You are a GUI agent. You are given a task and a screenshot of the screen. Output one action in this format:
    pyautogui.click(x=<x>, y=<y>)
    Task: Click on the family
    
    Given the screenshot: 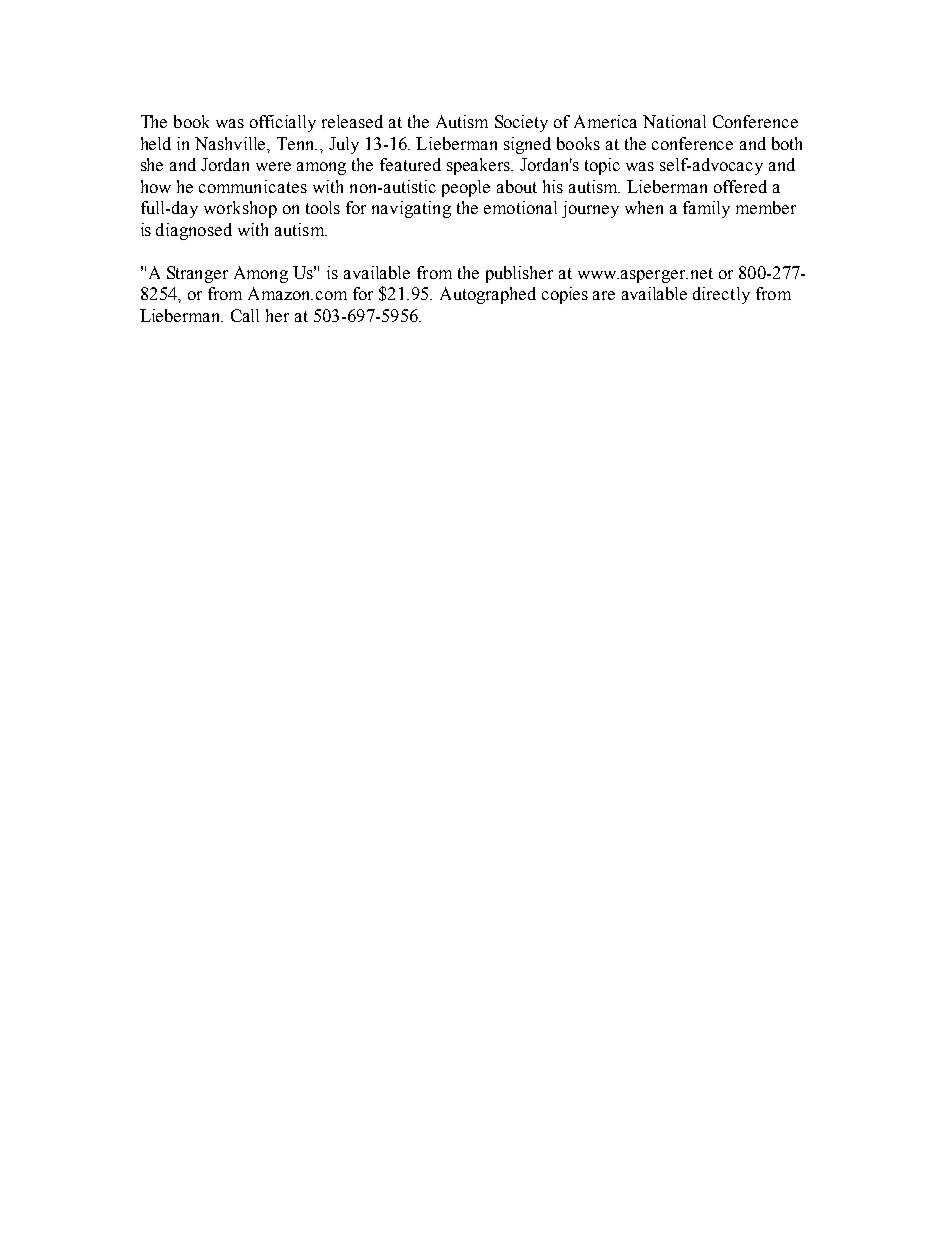 What is the action you would take?
    pyautogui.click(x=706, y=209)
